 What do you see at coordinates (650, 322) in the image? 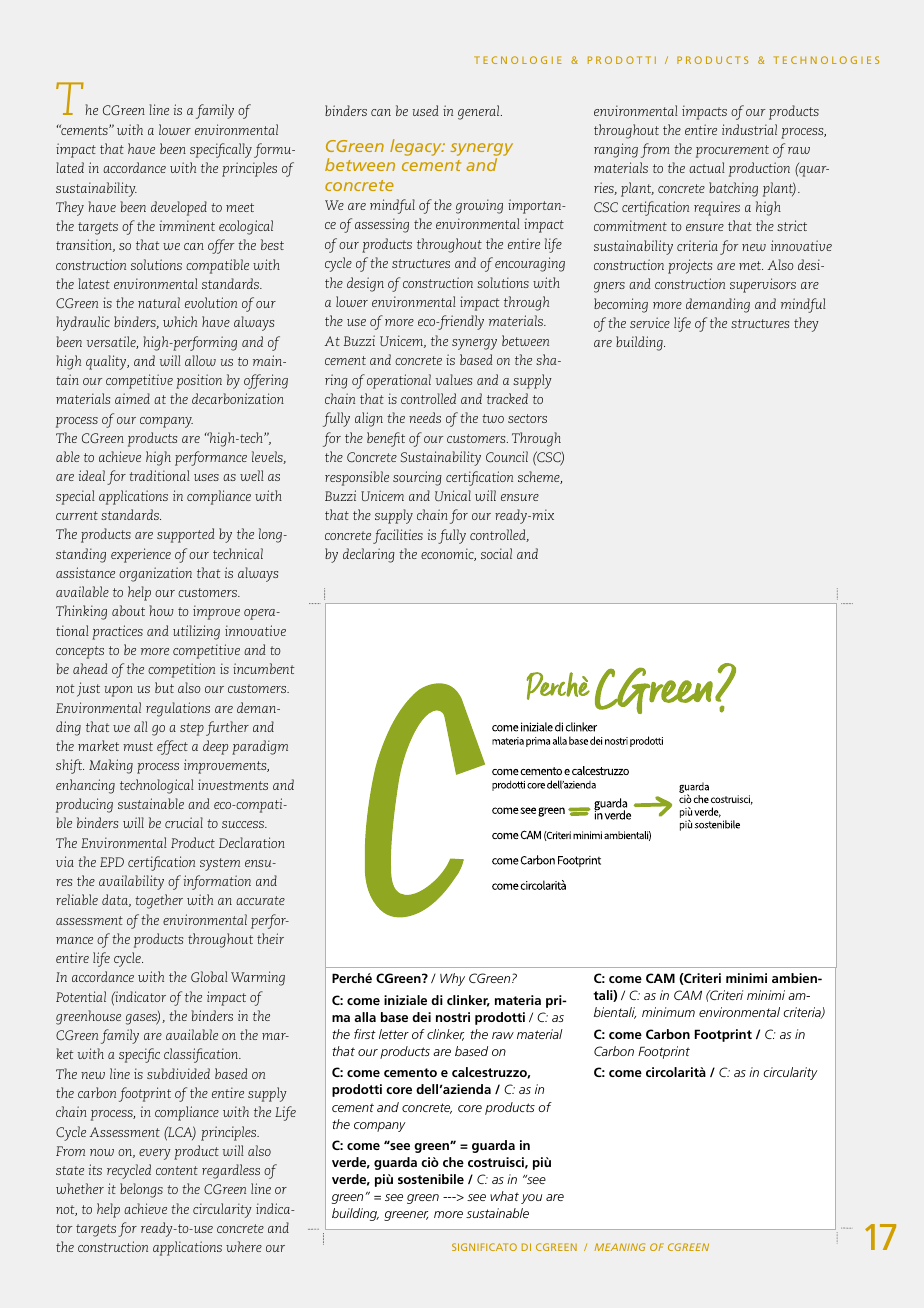
I see `service` at bounding box center [650, 322].
